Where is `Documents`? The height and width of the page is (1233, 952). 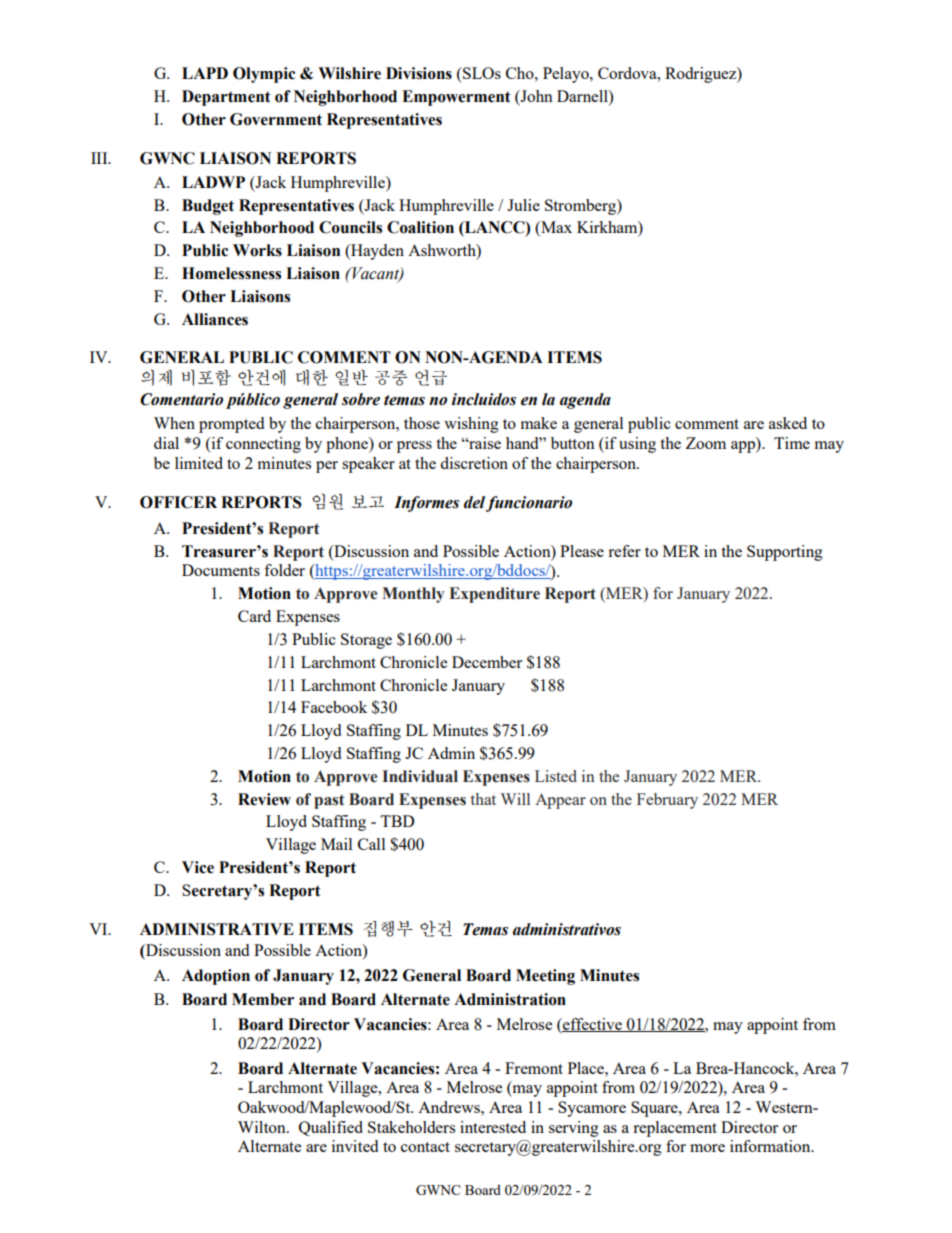 Documents is located at coordinates (221, 570).
